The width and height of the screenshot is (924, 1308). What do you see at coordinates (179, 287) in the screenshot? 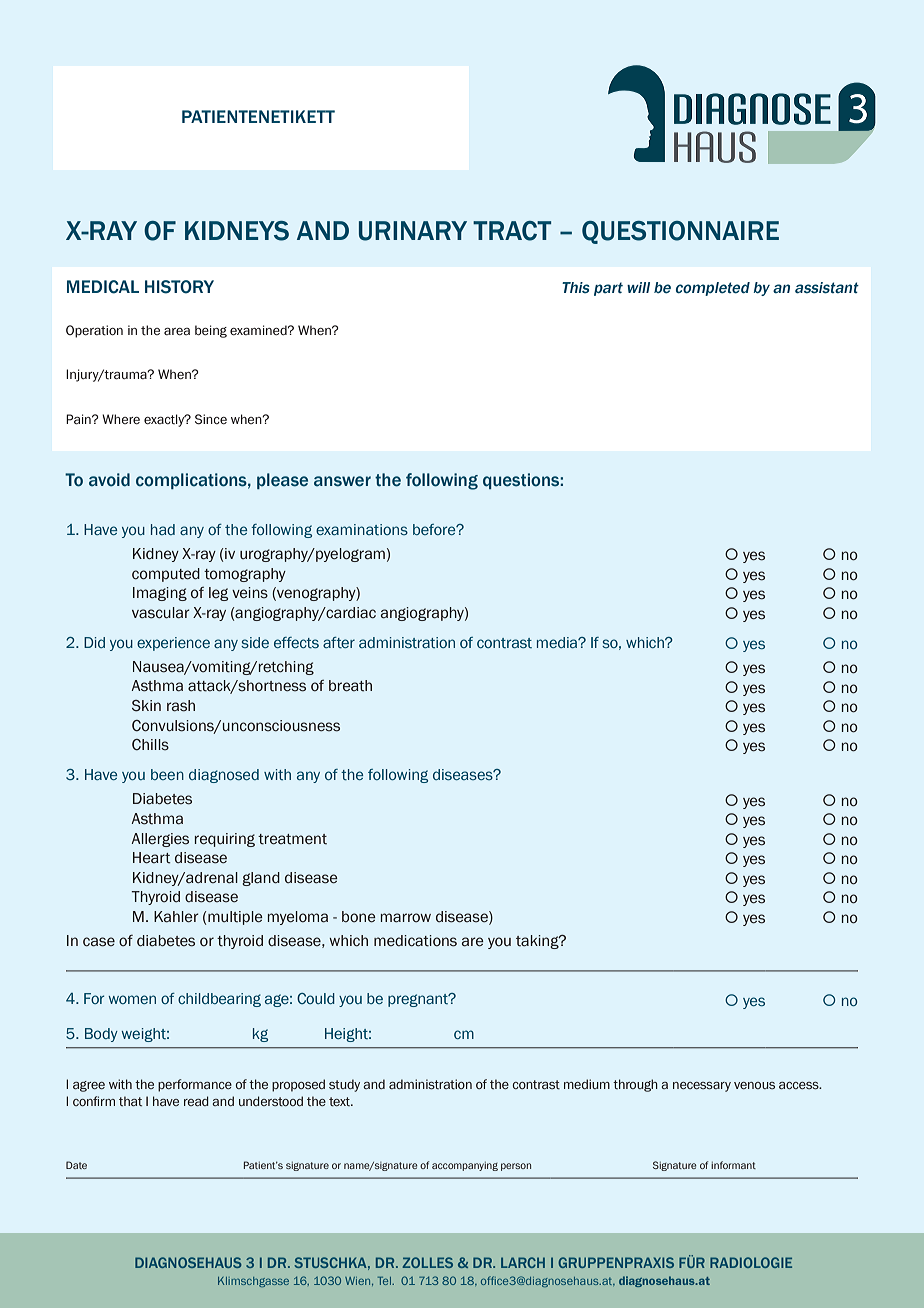
I see `HISTORY` at bounding box center [179, 287].
